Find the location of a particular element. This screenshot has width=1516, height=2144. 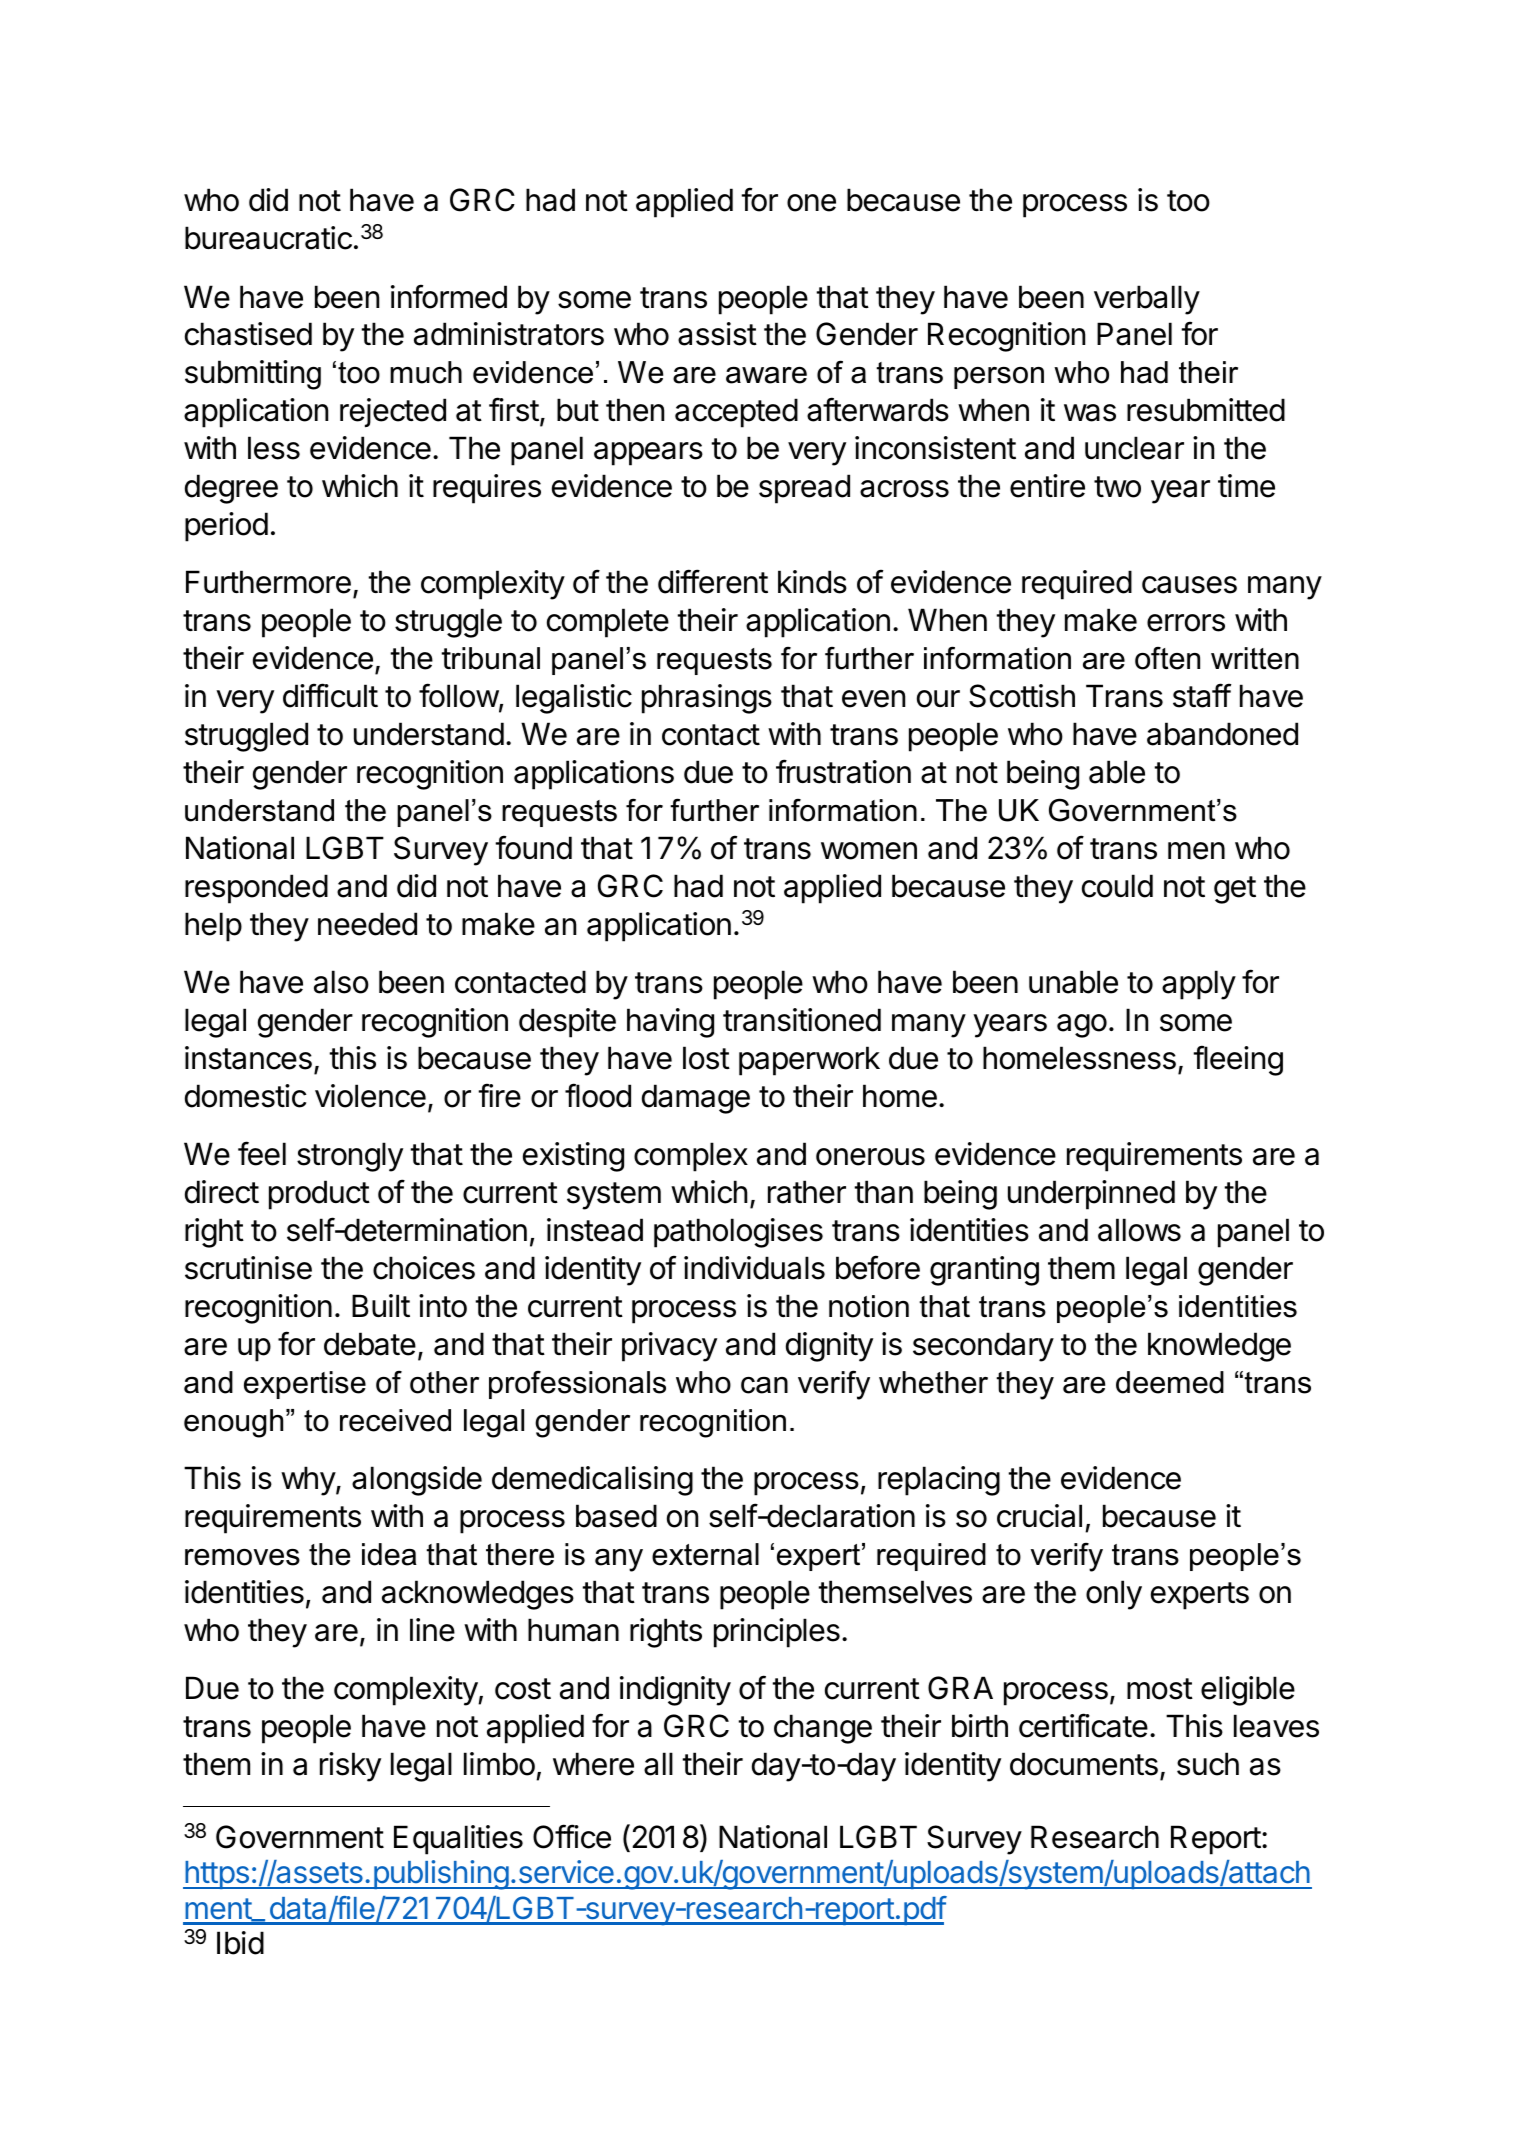

verbally is located at coordinates (1147, 300).
